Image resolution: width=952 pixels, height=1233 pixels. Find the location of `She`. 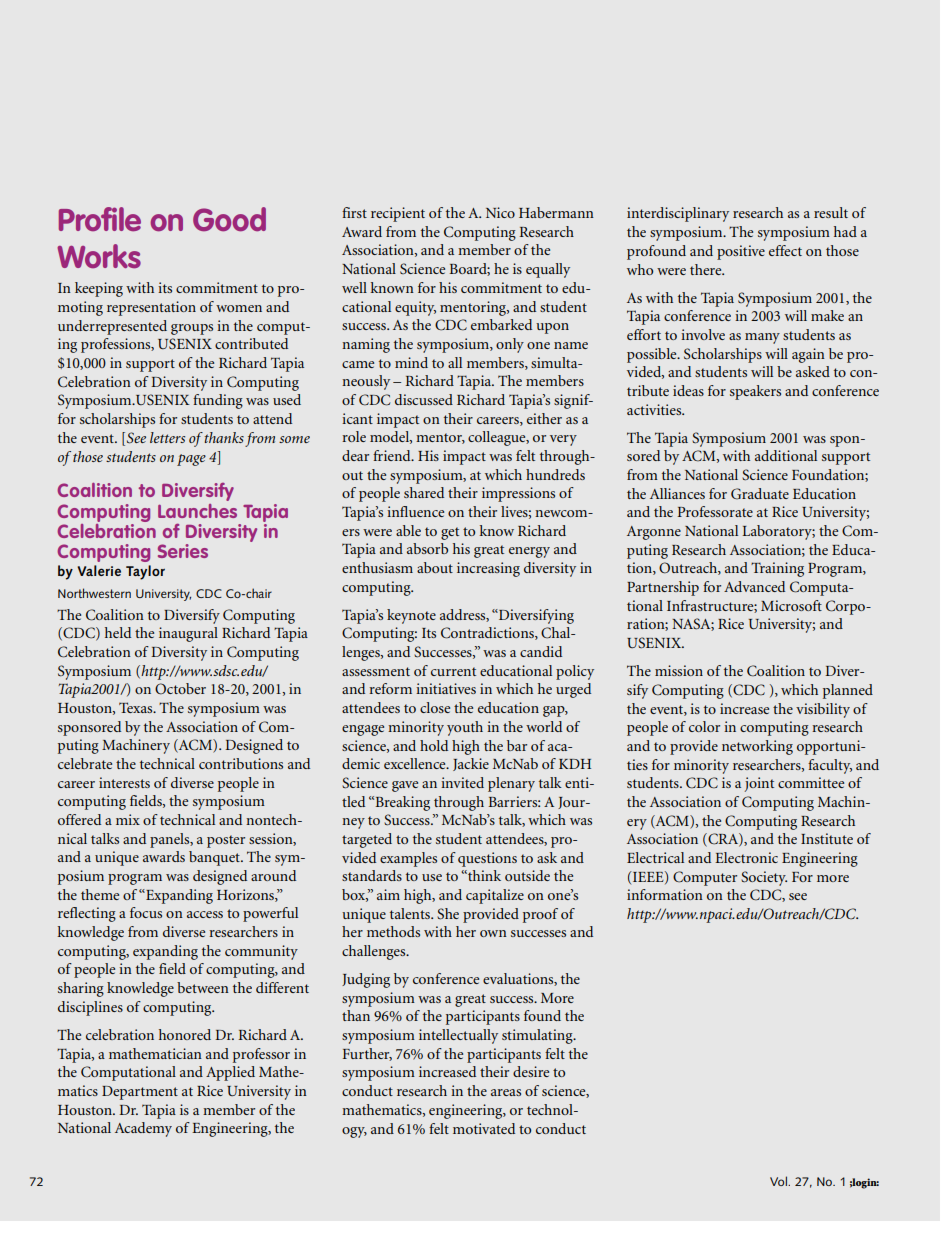

She is located at coordinates (448, 914).
